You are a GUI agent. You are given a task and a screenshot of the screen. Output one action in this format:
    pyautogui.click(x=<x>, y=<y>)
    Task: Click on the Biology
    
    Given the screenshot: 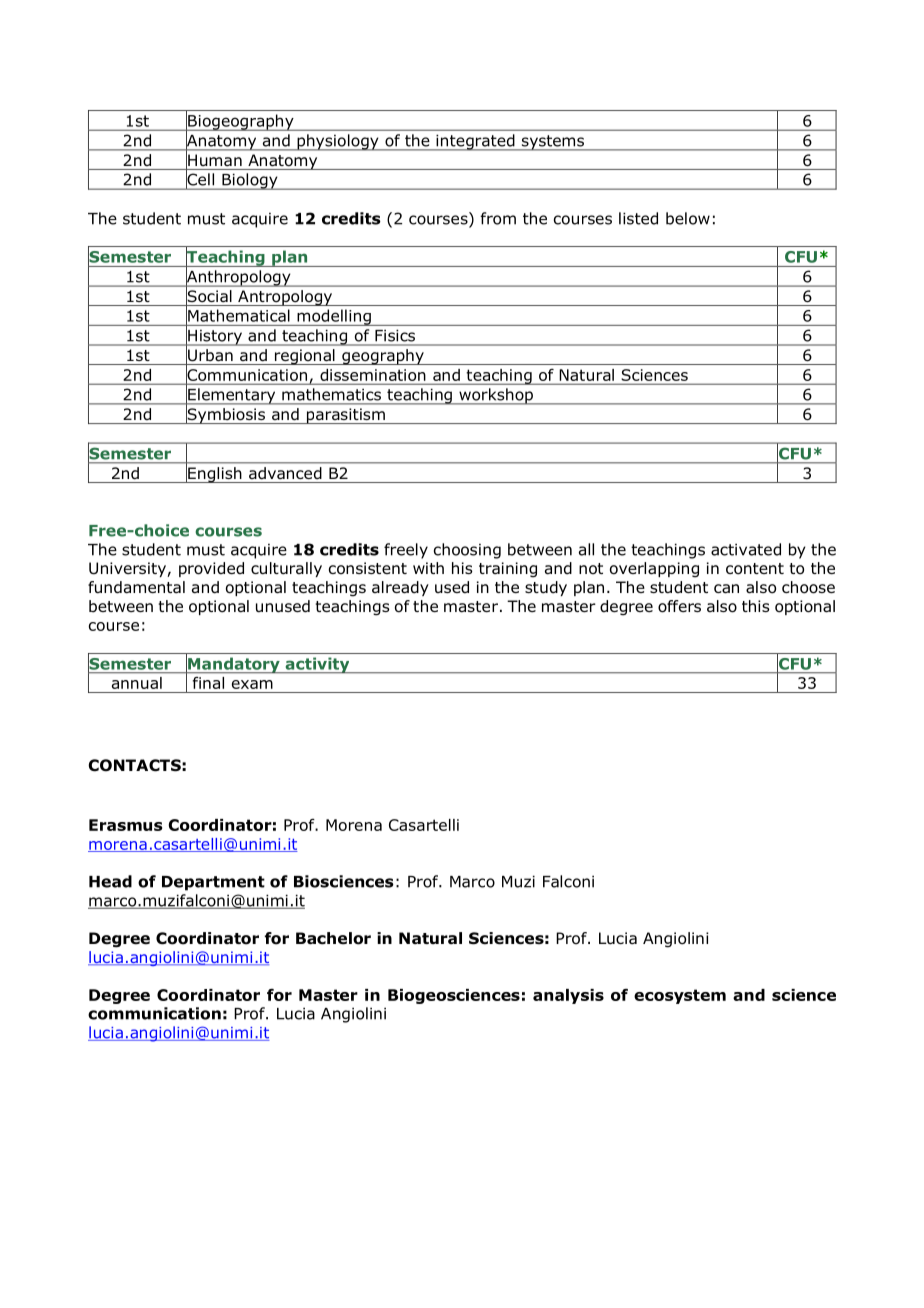 What is the action you would take?
    pyautogui.click(x=250, y=181)
